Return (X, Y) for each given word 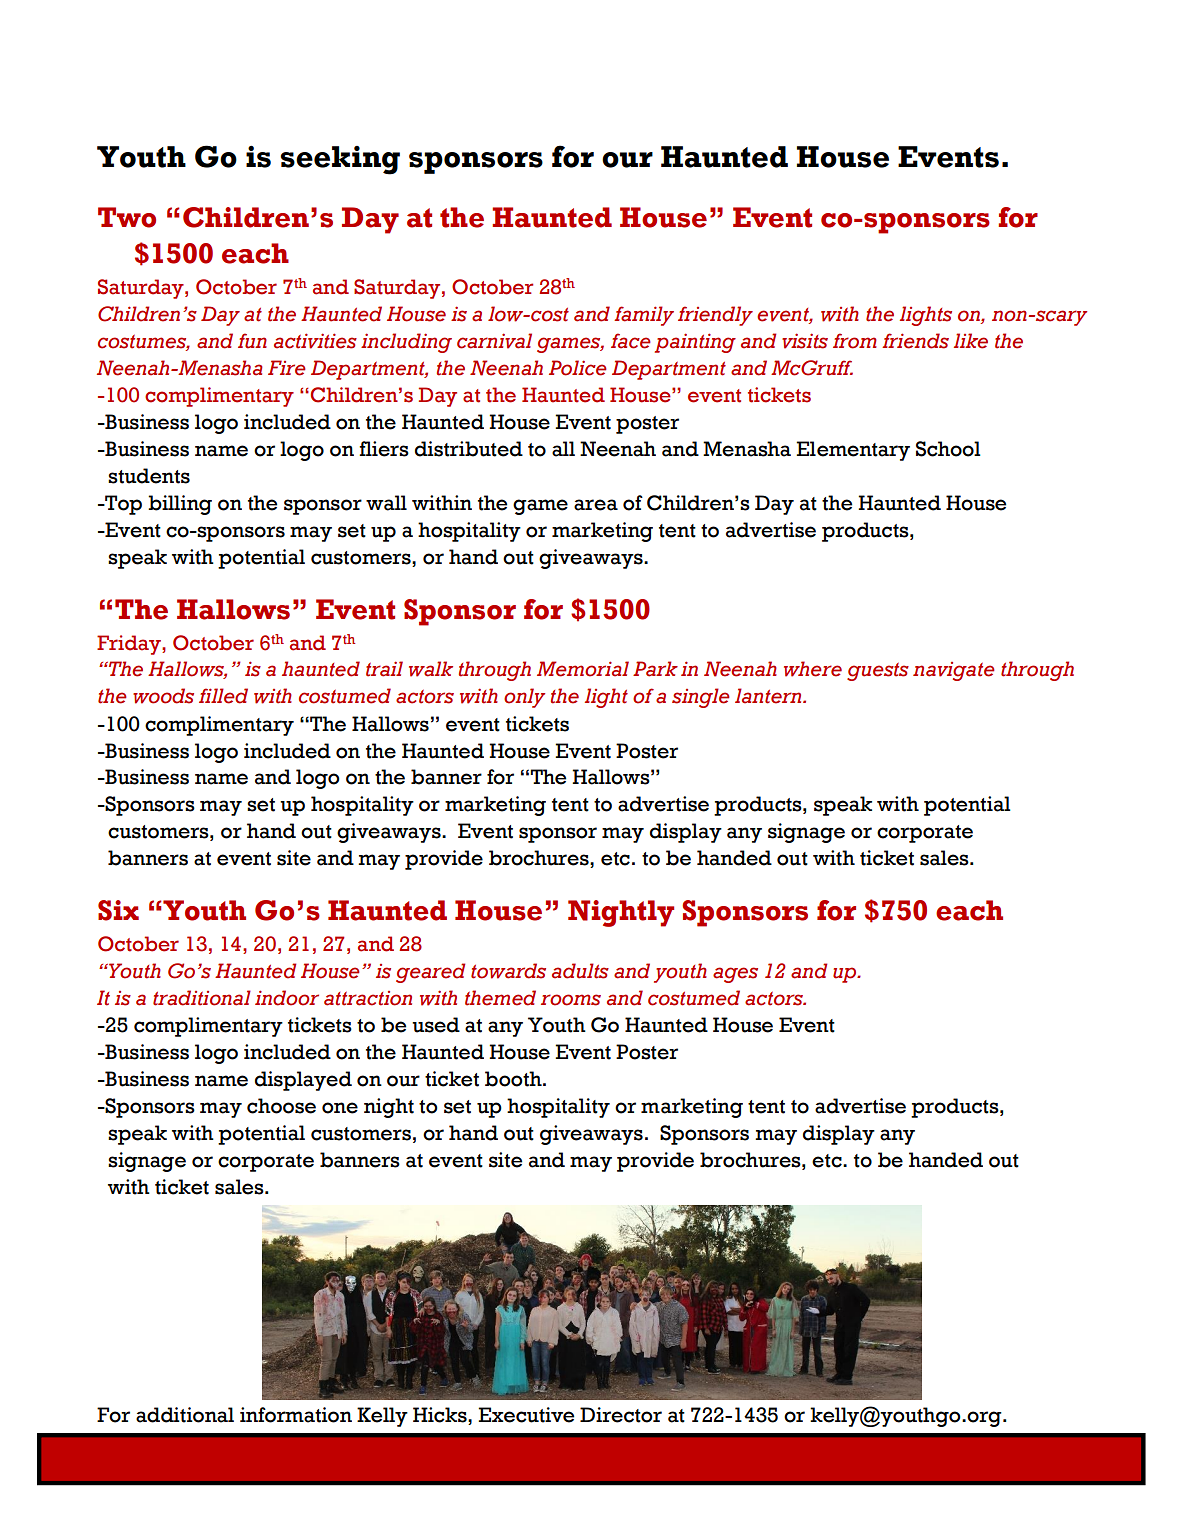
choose (281, 1106)
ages (735, 975)
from (855, 341)
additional (185, 1415)
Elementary (853, 451)
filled (223, 696)
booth (514, 1079)
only (524, 698)
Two (127, 217)
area (596, 505)
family (644, 316)
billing (180, 505)
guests (878, 672)
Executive (526, 1415)
